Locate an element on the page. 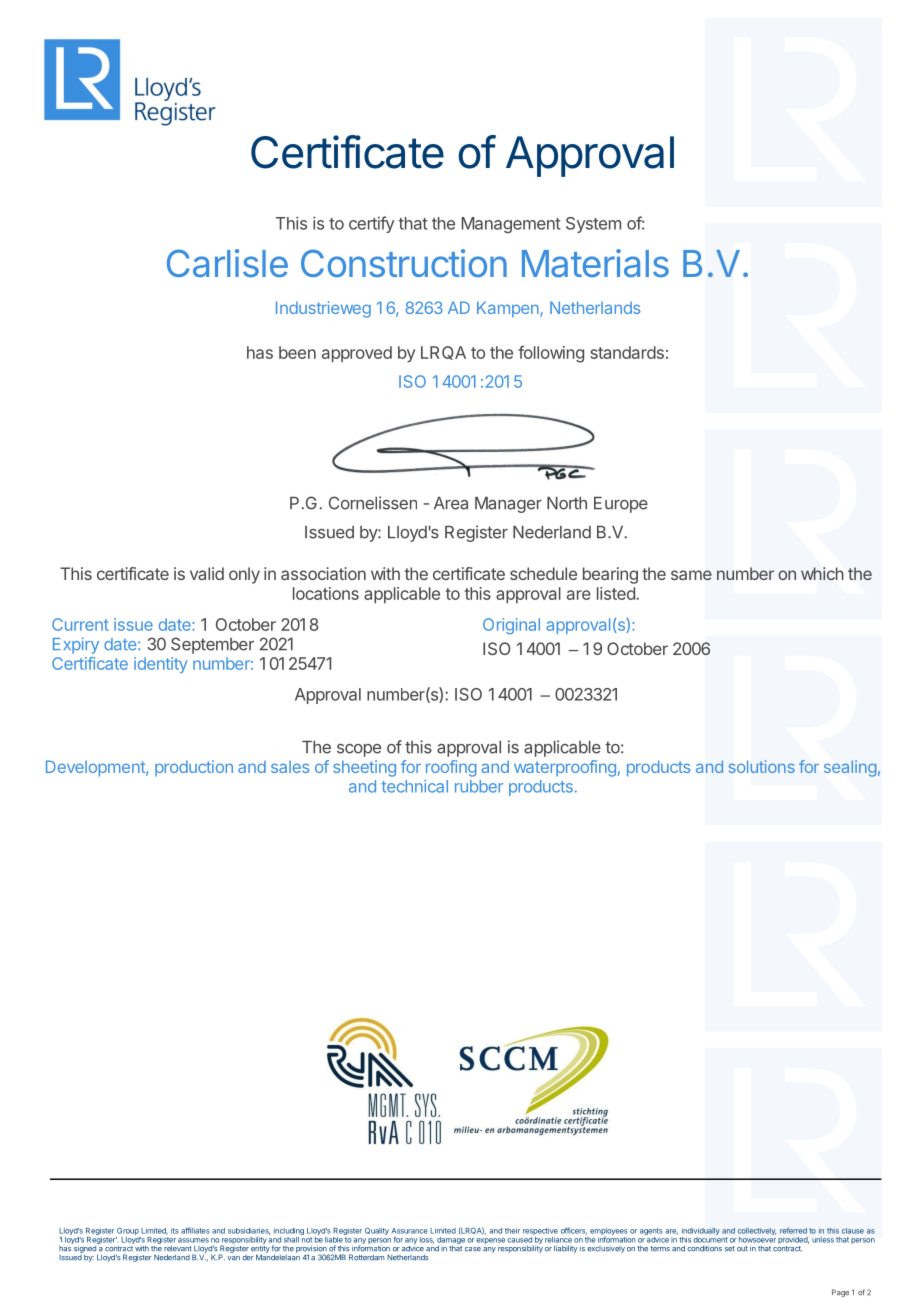 This document has height=1307, width=924. Construction is located at coordinates (404, 263).
